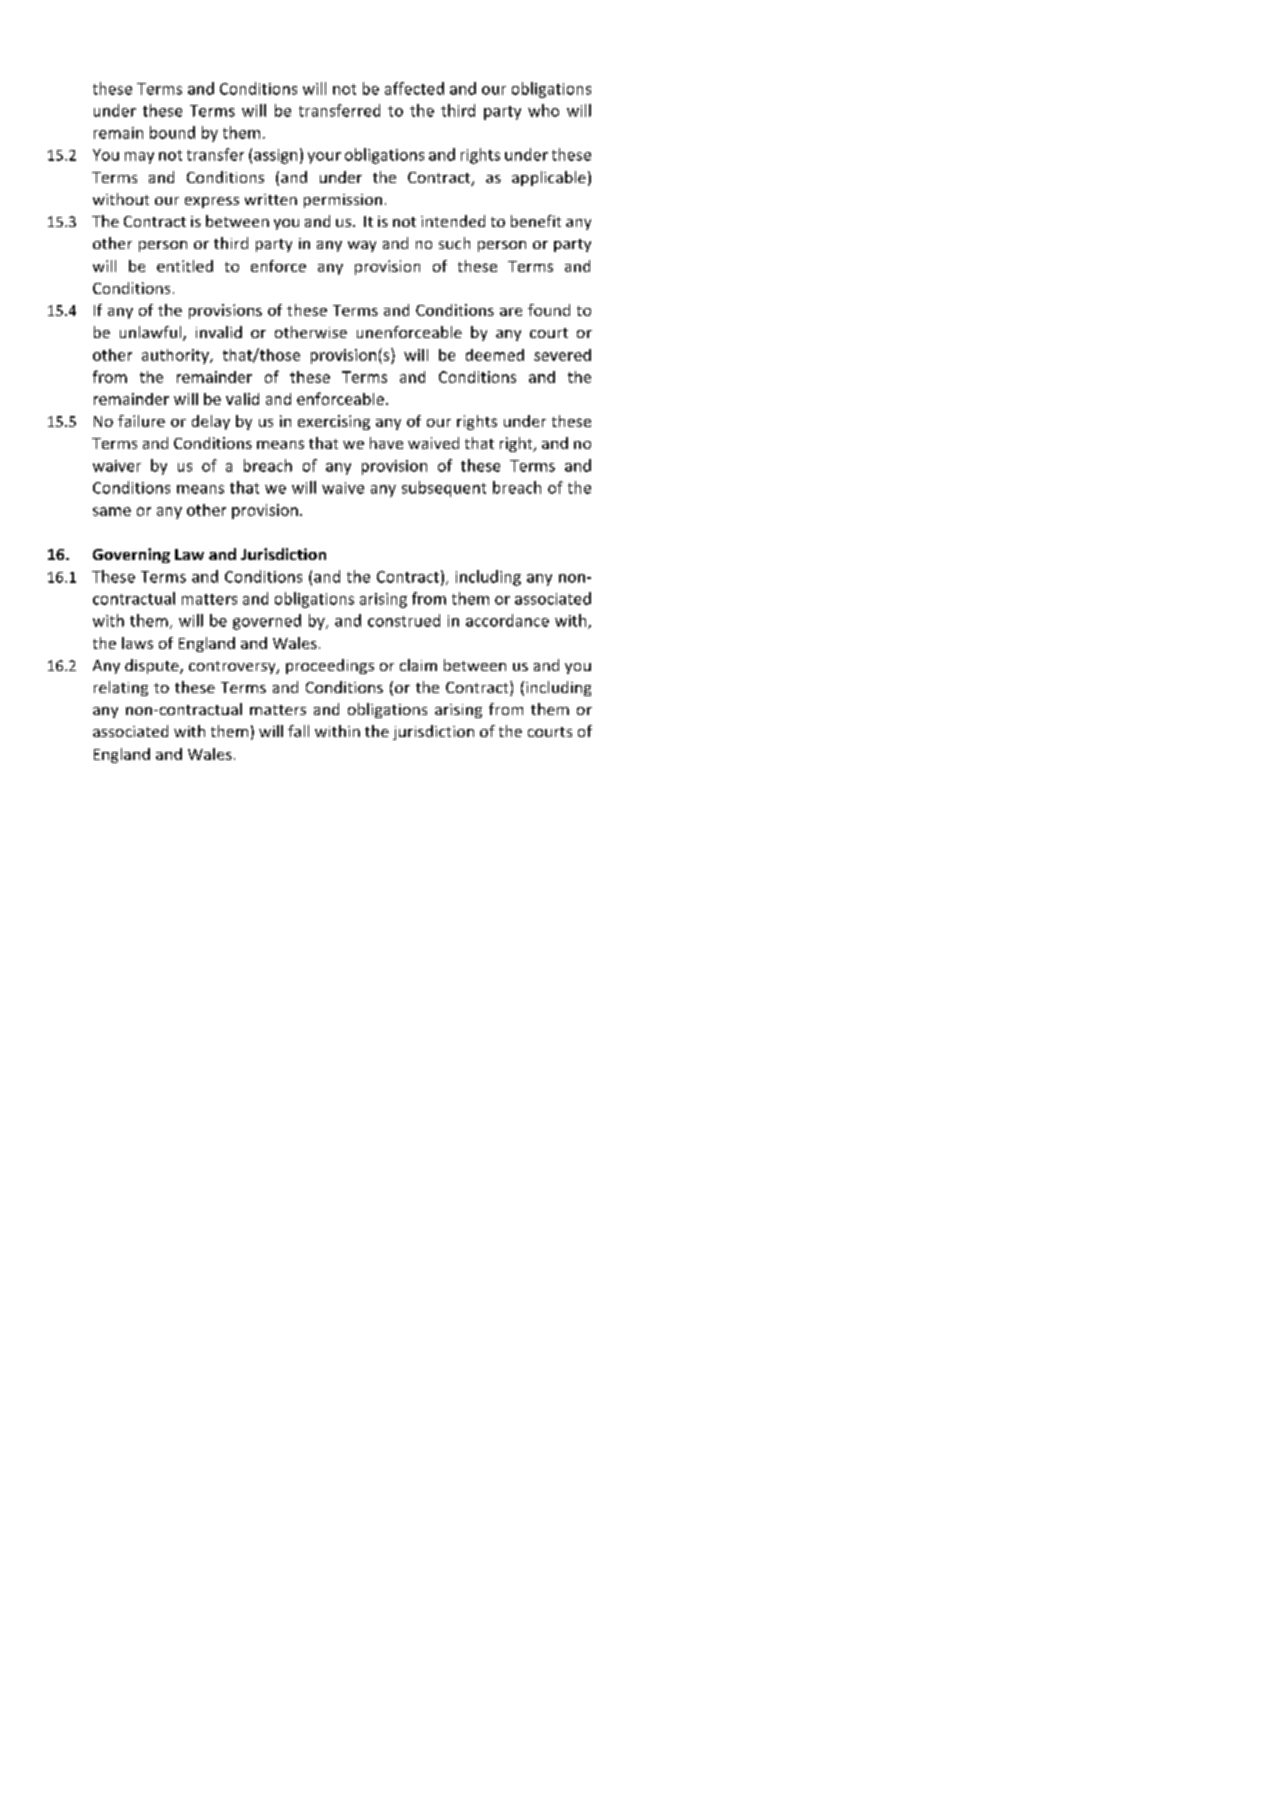  What do you see at coordinates (131, 555) in the image?
I see `Governing` at bounding box center [131, 555].
